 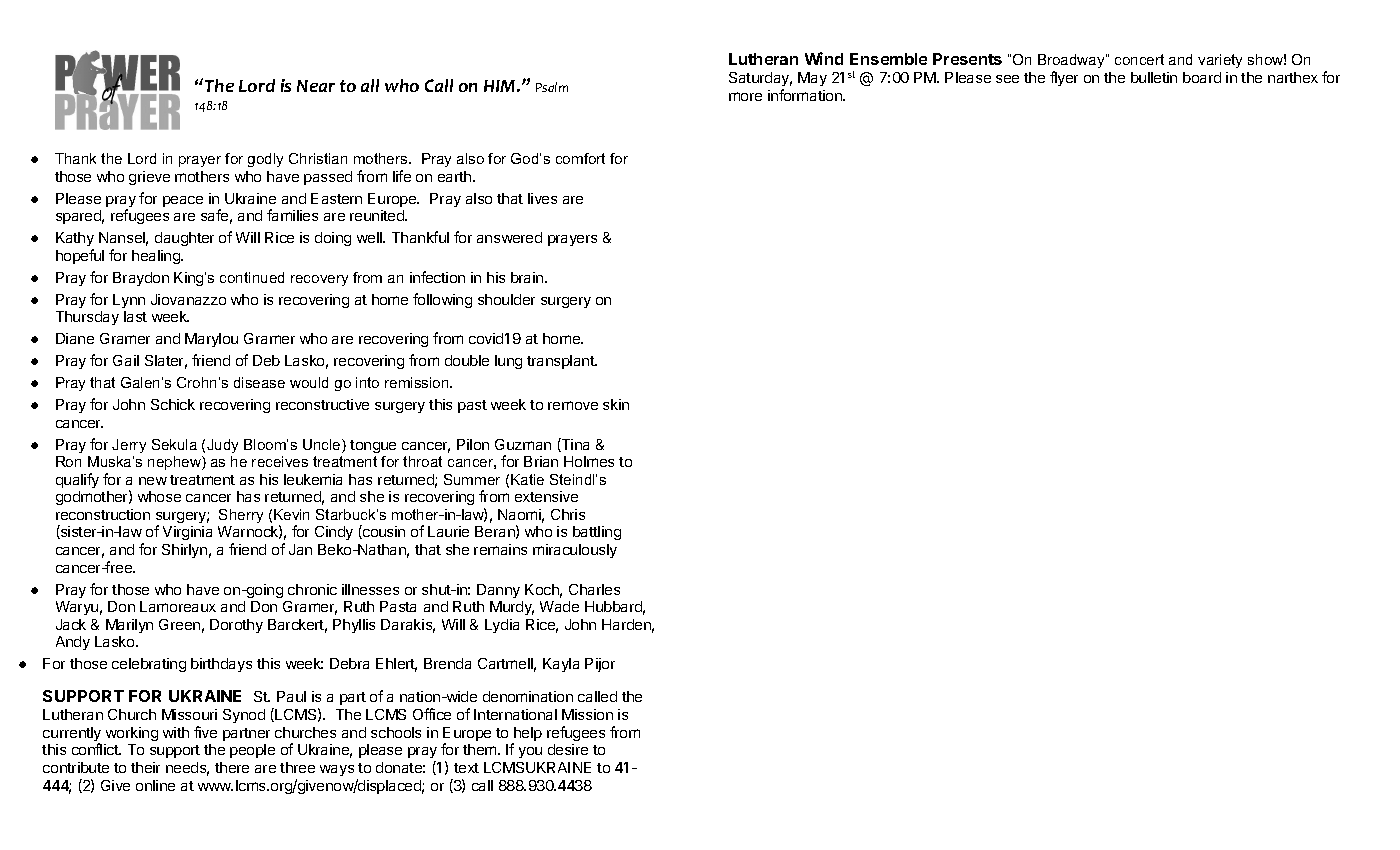 I want to click on last, so click(x=135, y=316).
